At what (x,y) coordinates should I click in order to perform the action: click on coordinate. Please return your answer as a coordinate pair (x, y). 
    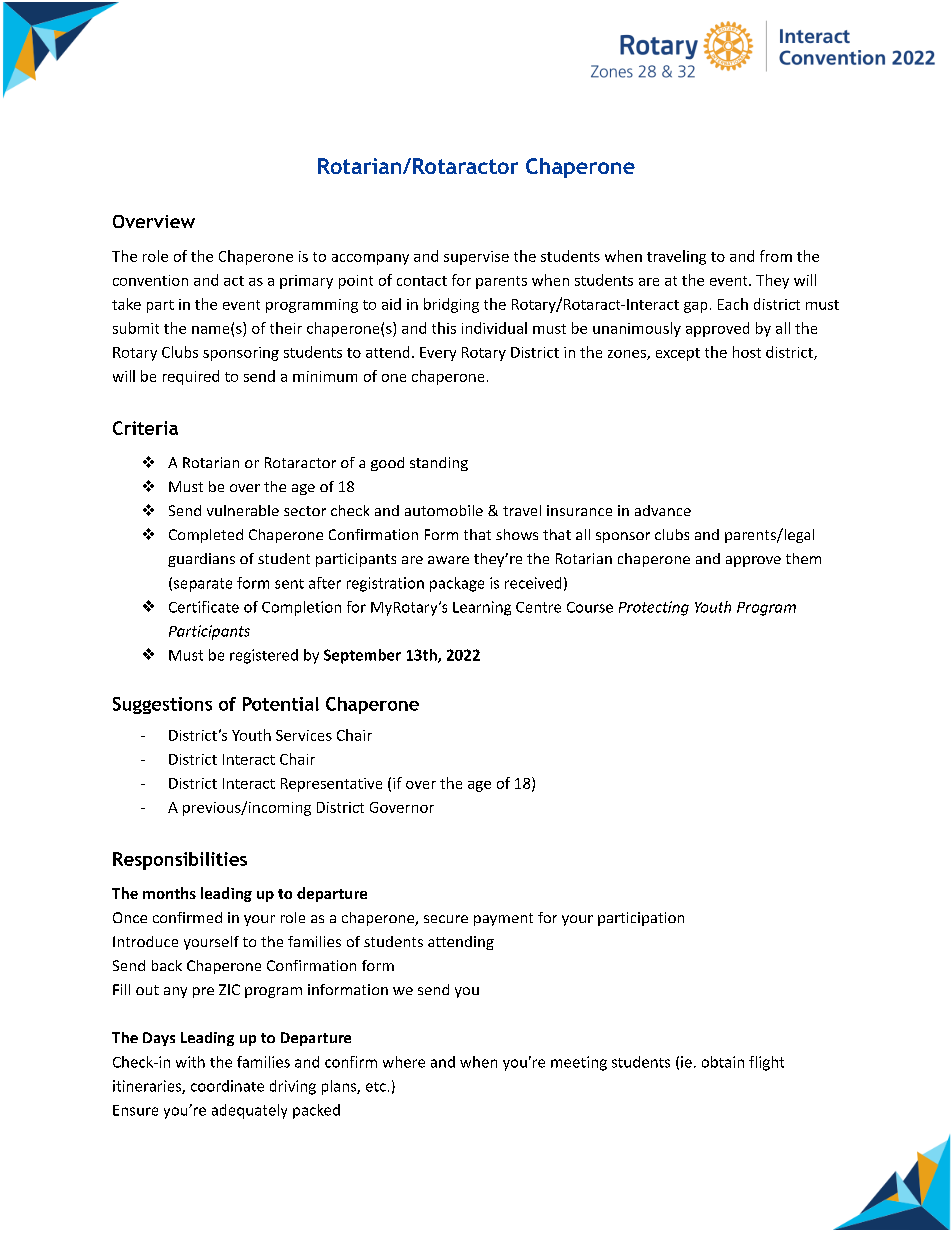
    Looking at the image, I should click on (227, 1086).
